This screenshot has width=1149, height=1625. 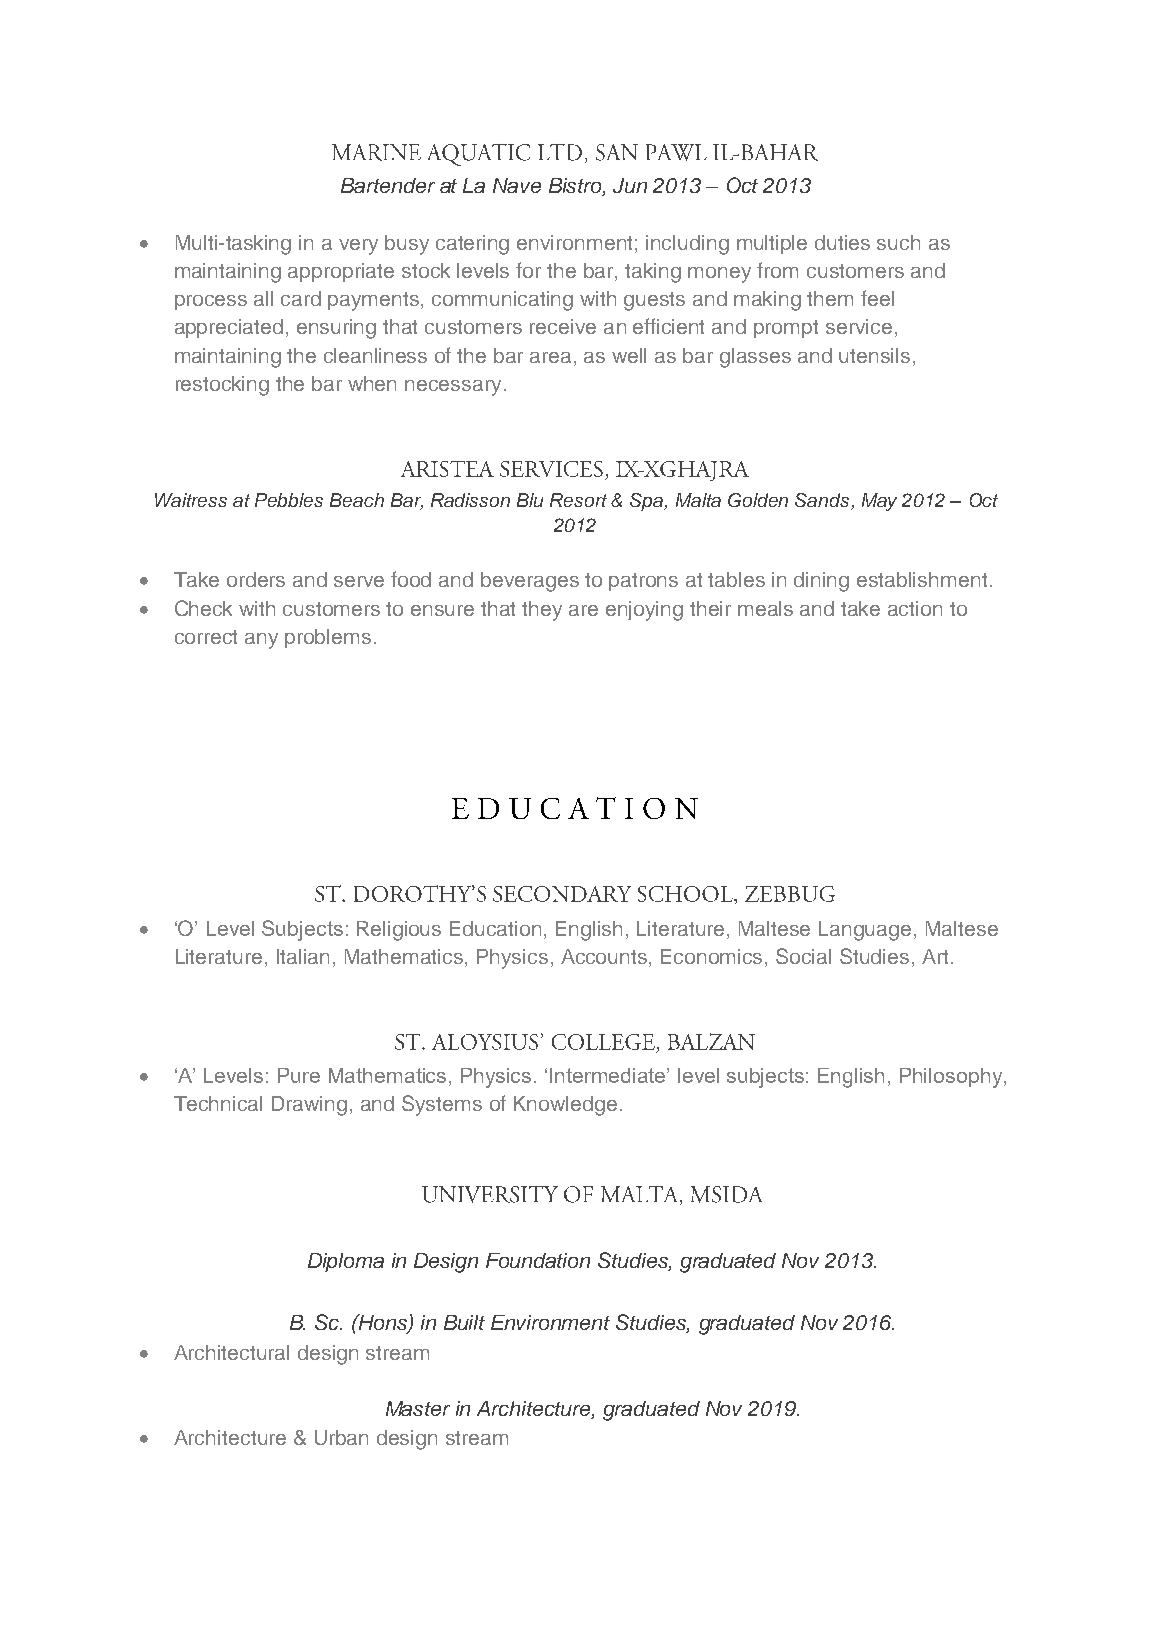 What do you see at coordinates (565, 1106) in the screenshot?
I see `Knowledge` at bounding box center [565, 1106].
